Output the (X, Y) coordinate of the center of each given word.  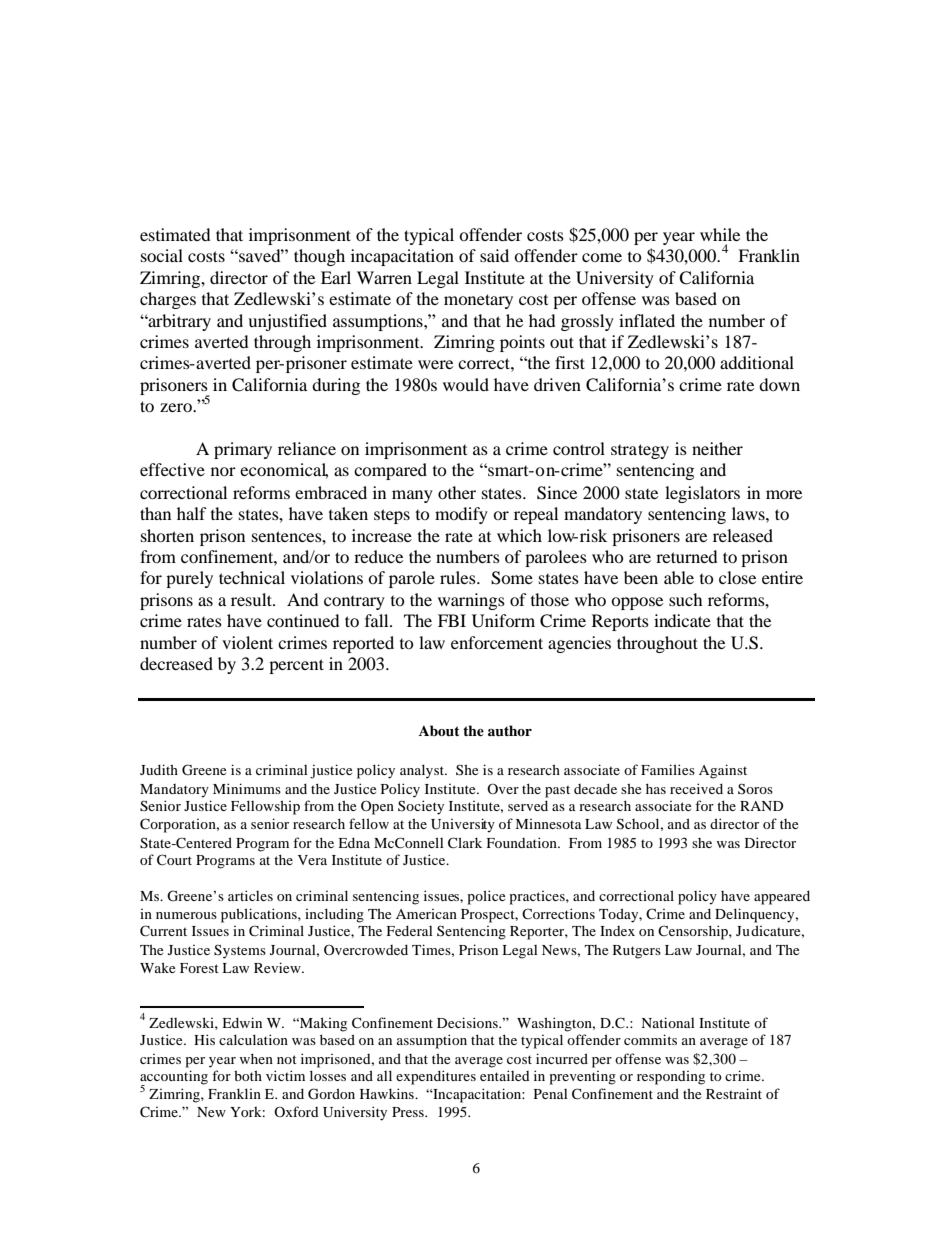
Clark (465, 843)
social (162, 255)
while (720, 234)
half (192, 513)
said (494, 255)
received (696, 788)
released (743, 535)
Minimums (247, 788)
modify (461, 515)
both (248, 1075)
